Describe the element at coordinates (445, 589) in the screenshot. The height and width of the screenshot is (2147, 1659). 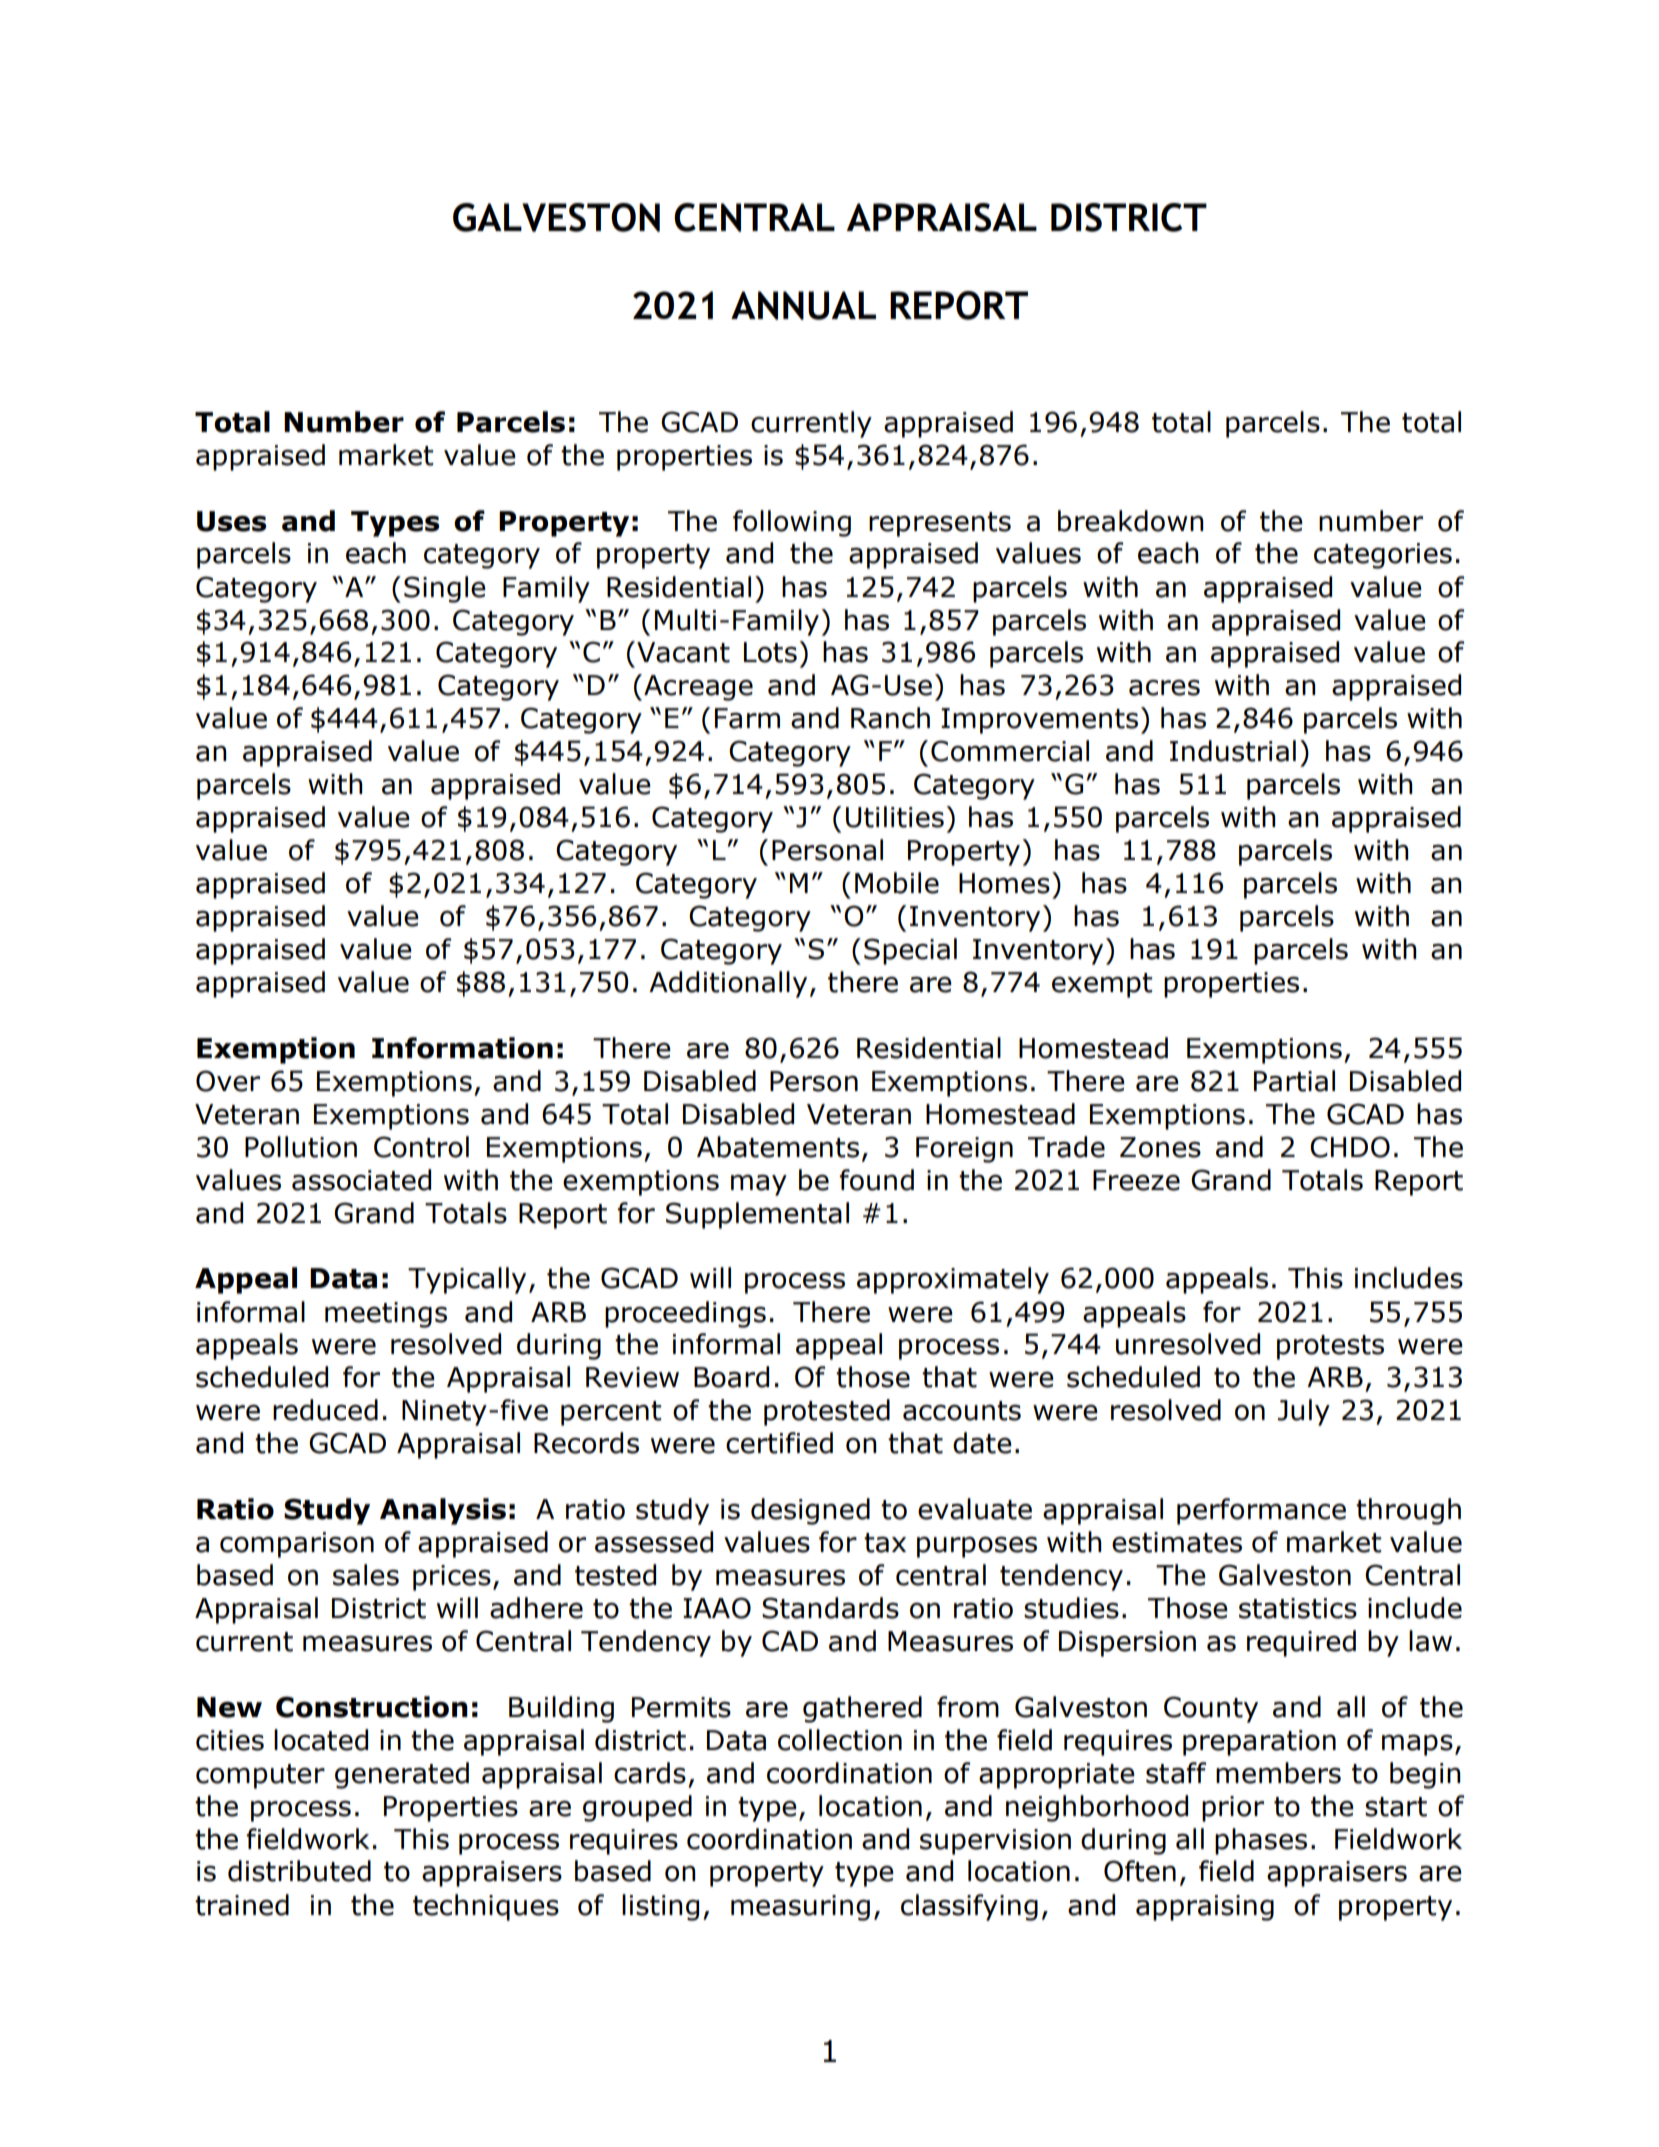
I see `Single` at that location.
